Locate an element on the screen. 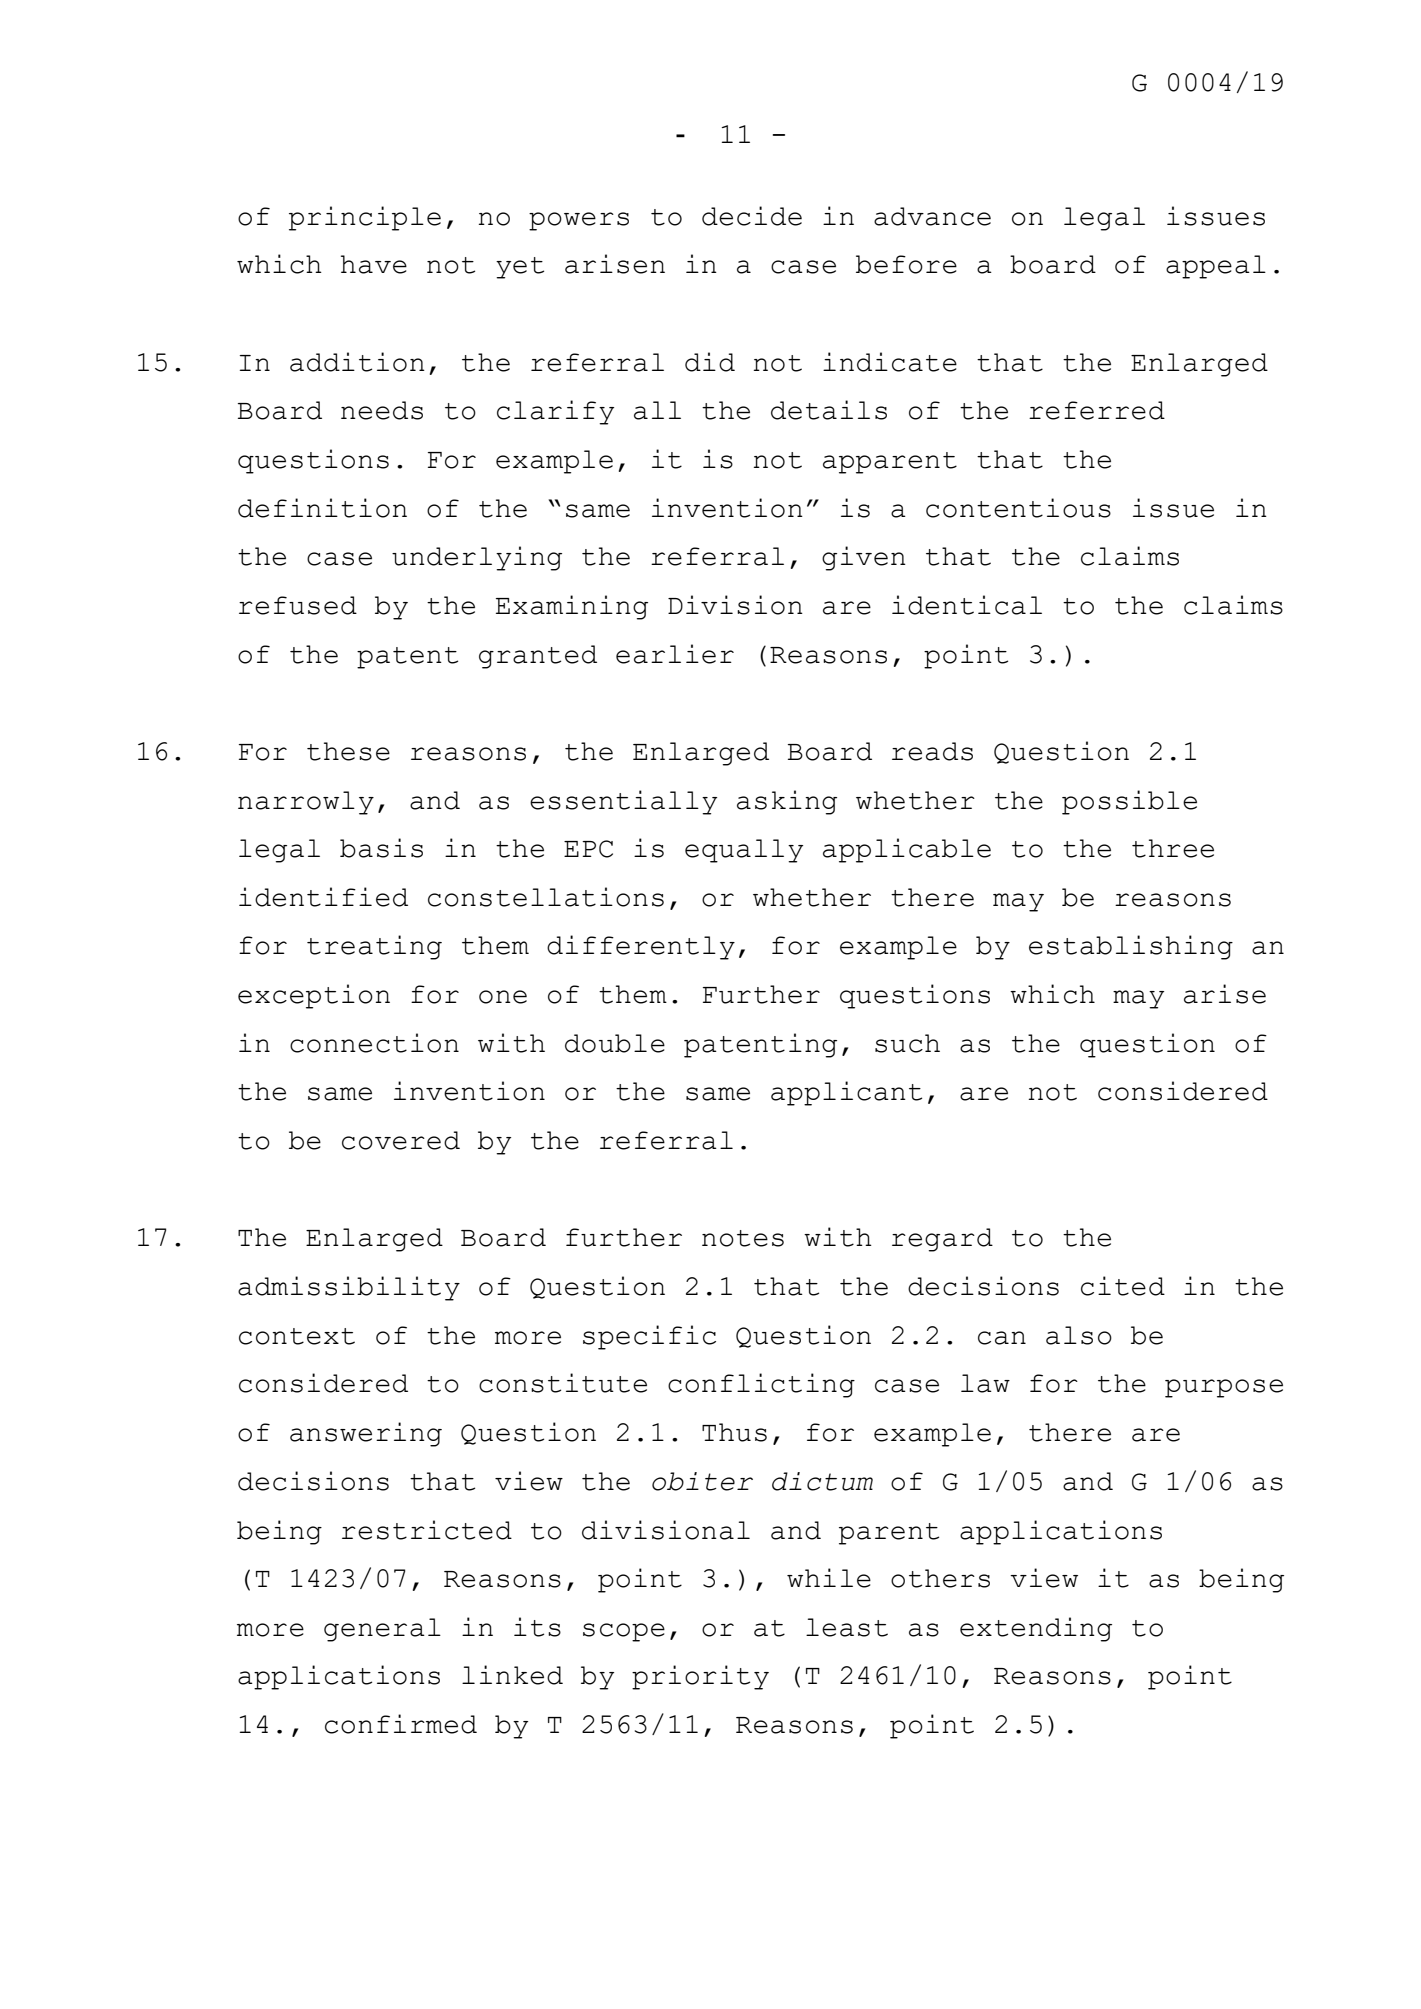 The width and height of the screenshot is (1421, 2009). decide is located at coordinates (752, 216).
